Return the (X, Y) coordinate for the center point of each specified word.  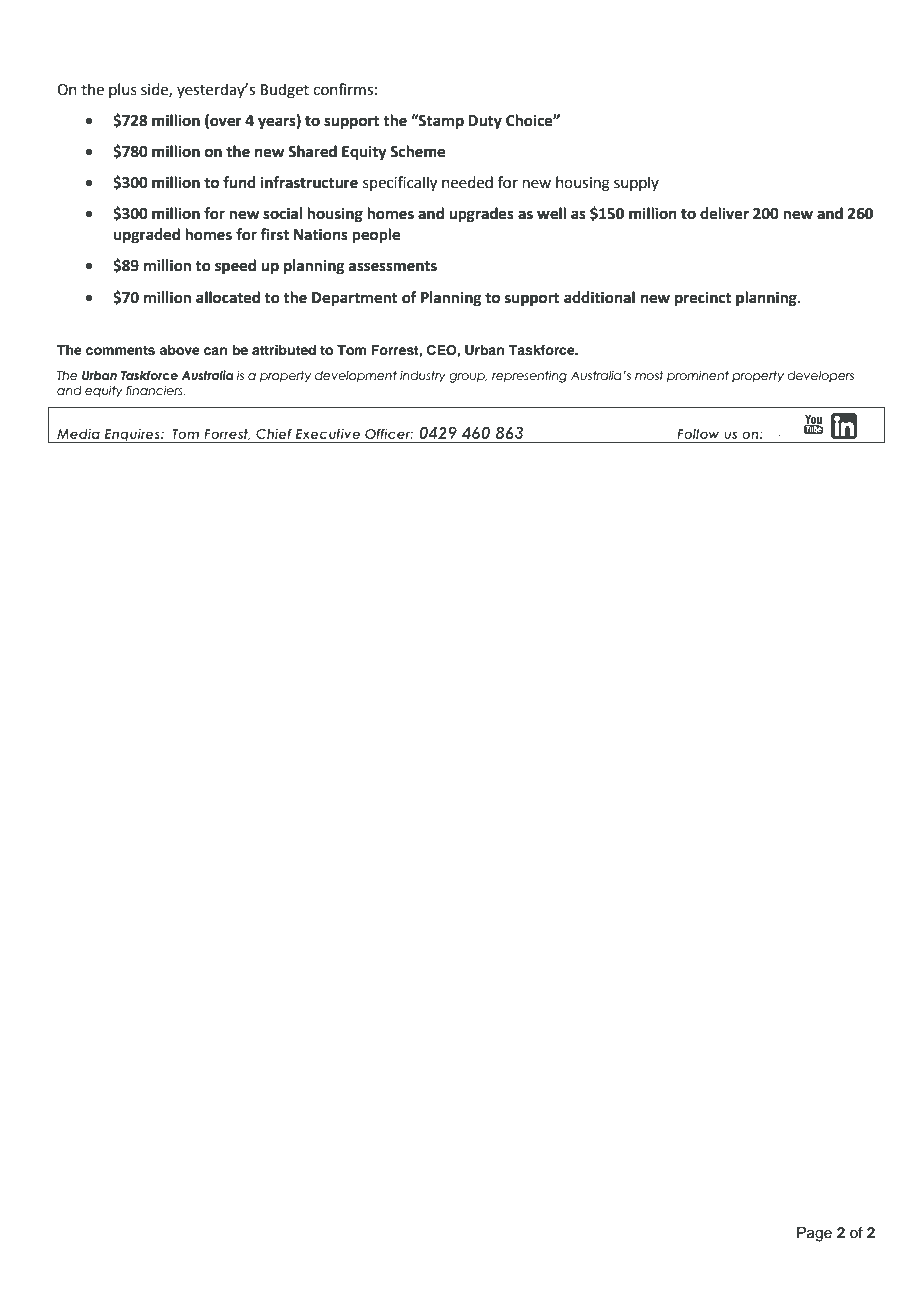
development (356, 377)
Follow (698, 434)
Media (78, 433)
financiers (155, 390)
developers (820, 377)
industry (423, 377)
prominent (698, 376)
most (649, 375)
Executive (328, 433)
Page (814, 1234)
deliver (724, 213)
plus (123, 90)
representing (529, 376)
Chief (274, 433)
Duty (485, 122)
